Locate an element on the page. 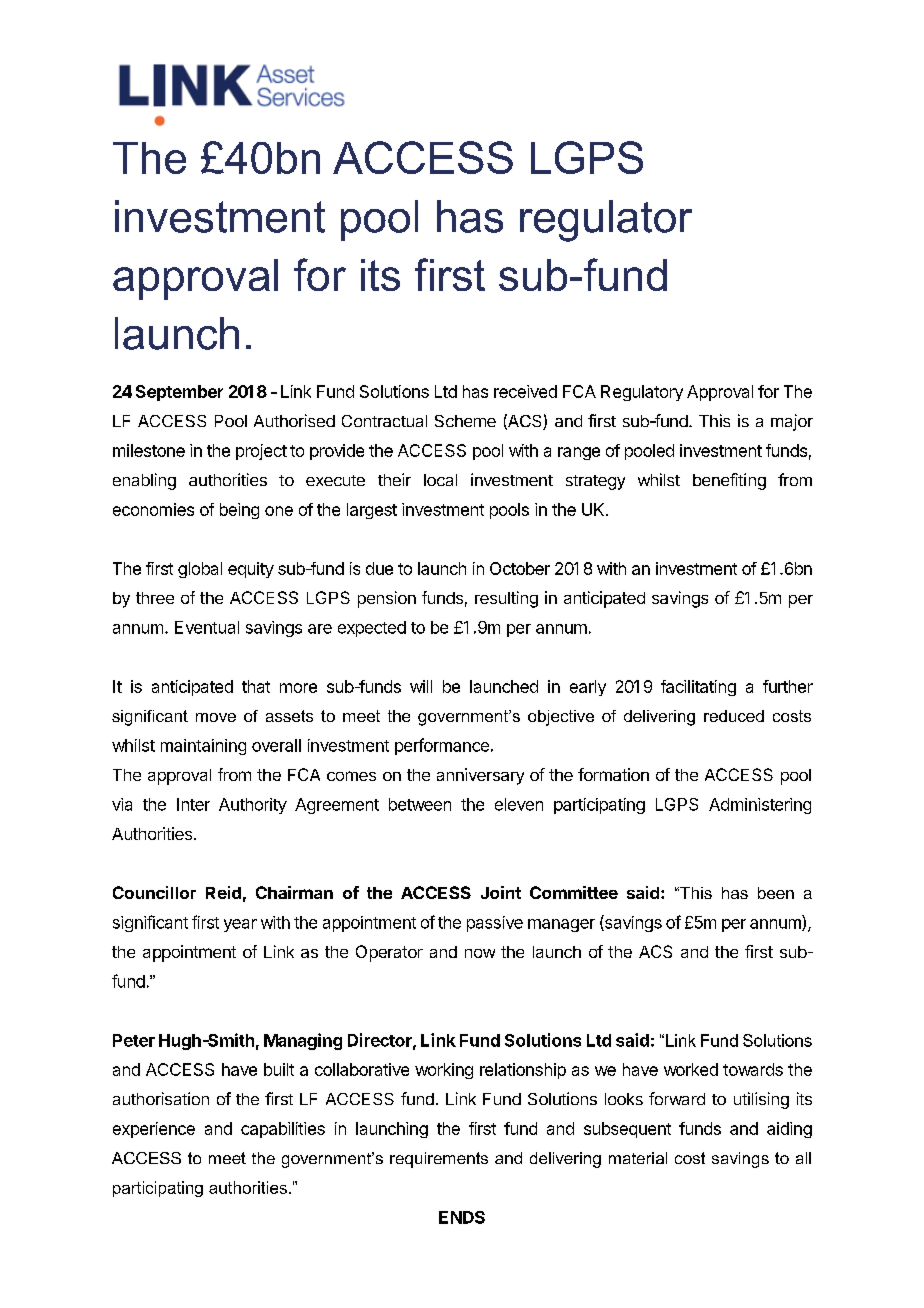  material is located at coordinates (638, 1158).
